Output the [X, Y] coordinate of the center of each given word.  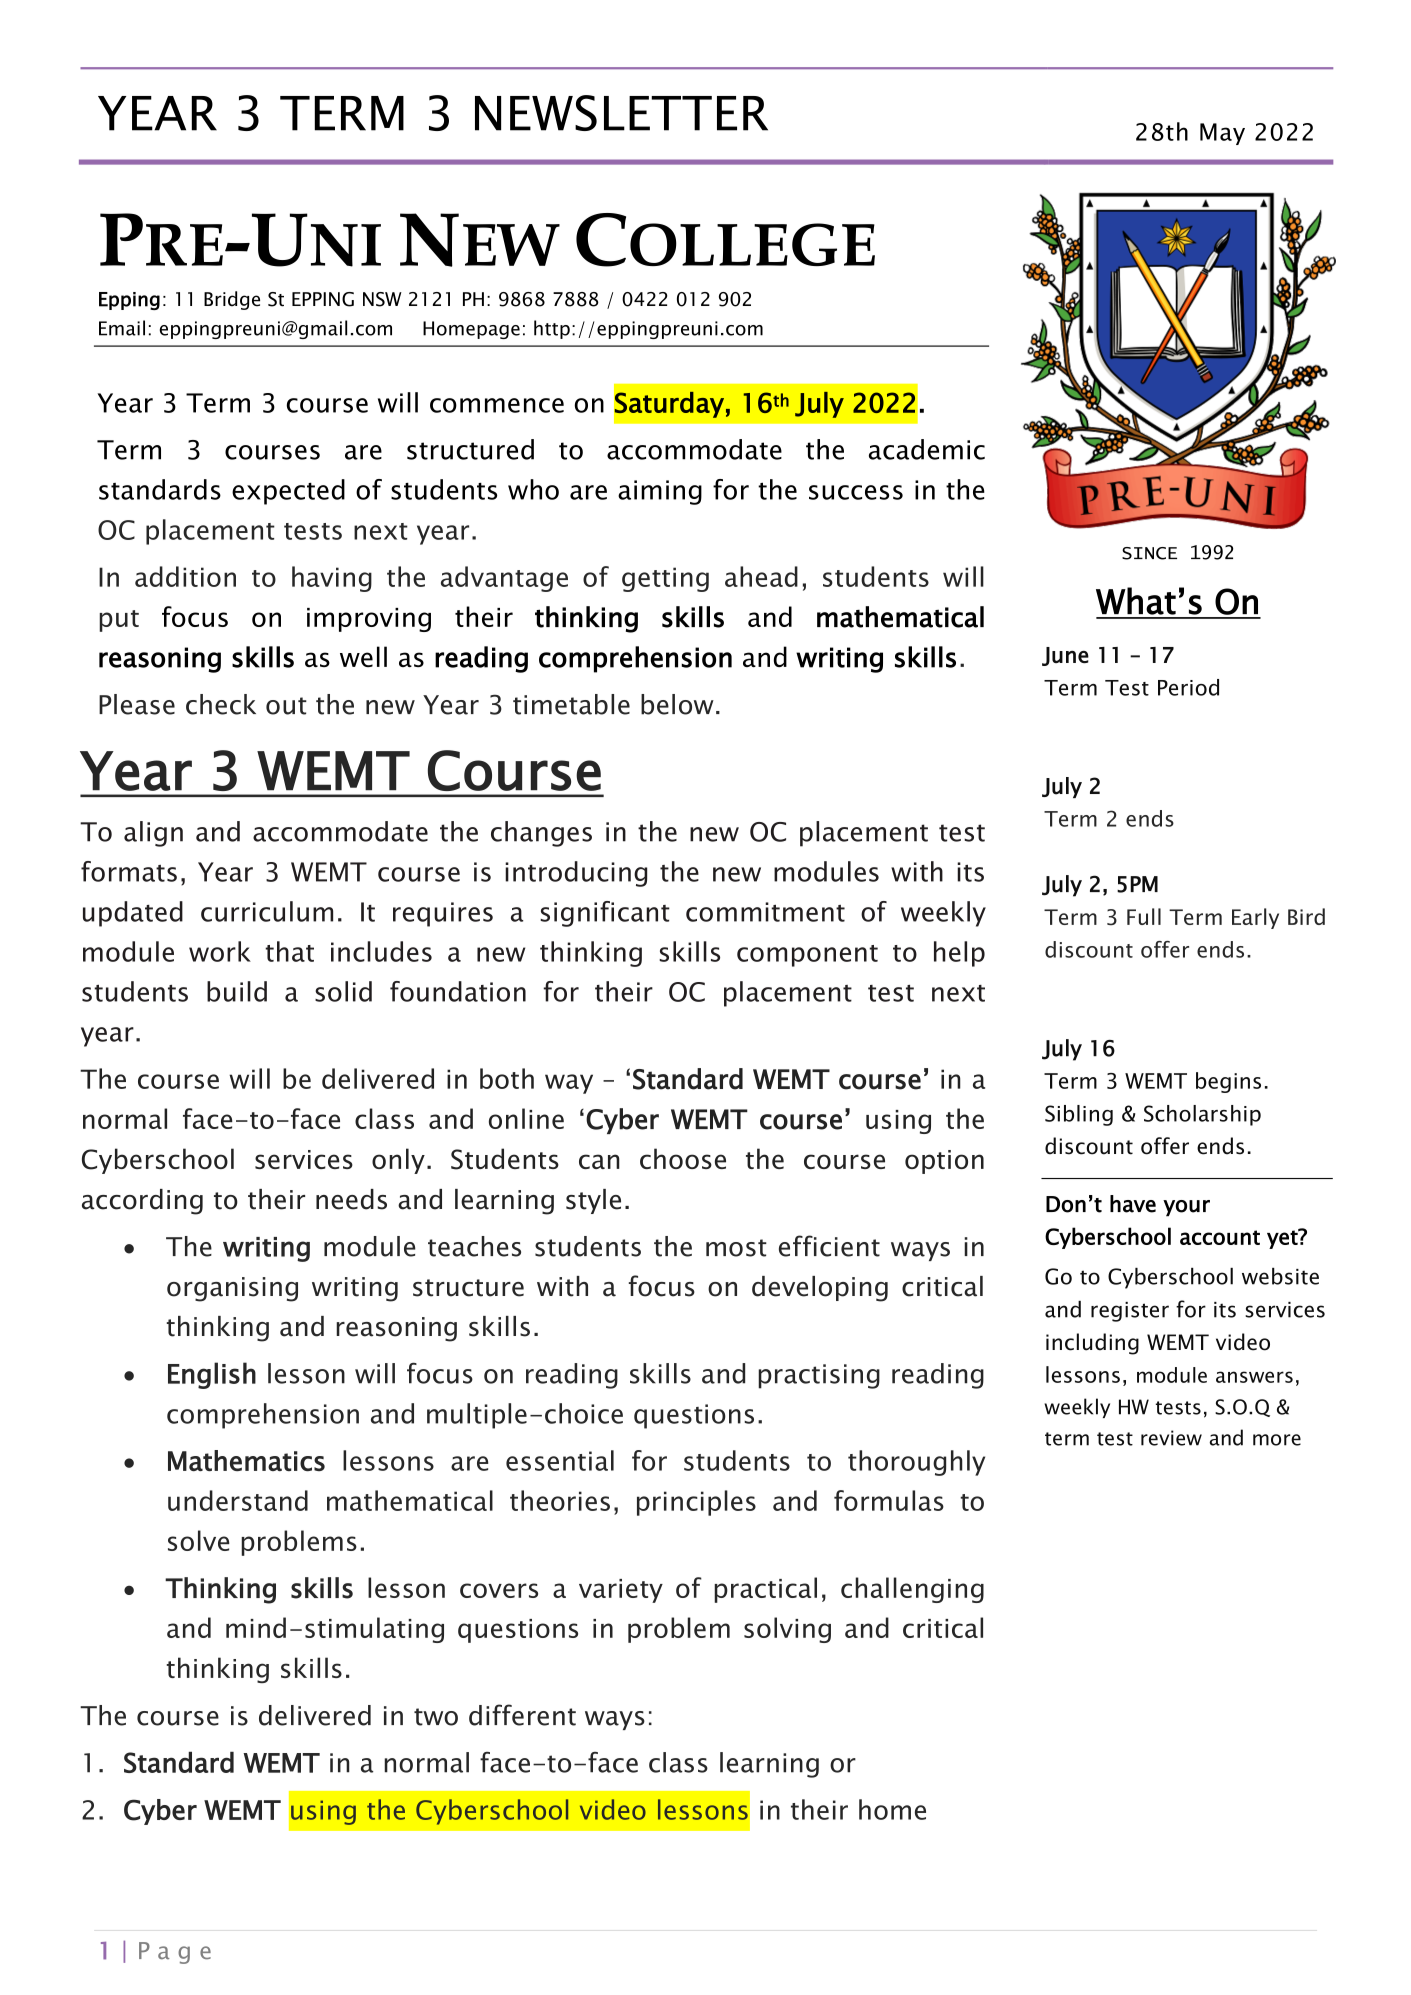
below [677, 704]
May [1222, 134]
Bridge [232, 300]
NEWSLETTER [621, 113]
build [237, 991]
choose [683, 1158]
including [1092, 1344]
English [212, 1375]
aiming [660, 492]
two [436, 1717]
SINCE [1149, 553]
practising [819, 1376]
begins [1228, 1082]
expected [288, 492]
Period [1188, 687]
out [286, 706]
